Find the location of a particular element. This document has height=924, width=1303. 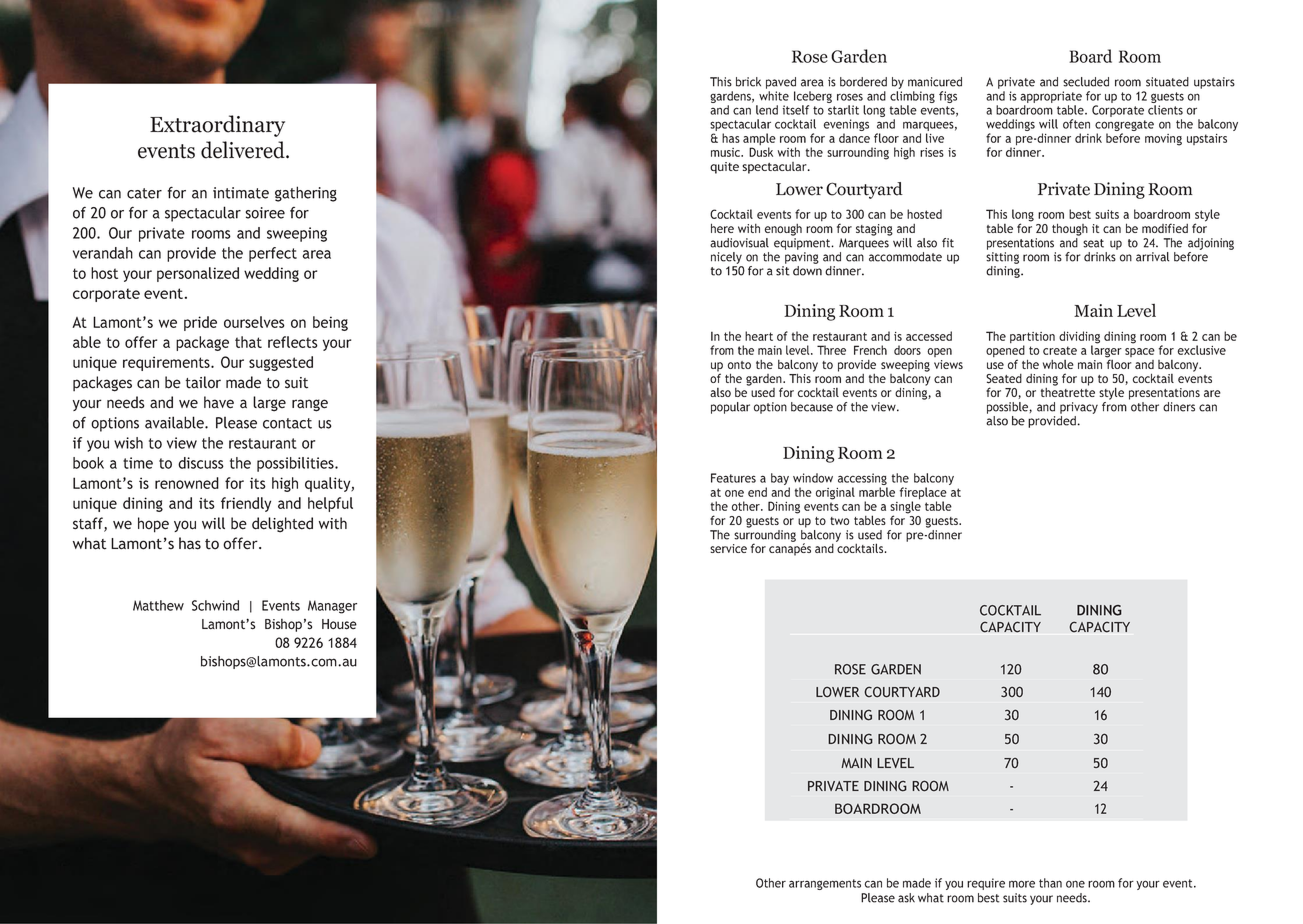

more is located at coordinates (1022, 884).
